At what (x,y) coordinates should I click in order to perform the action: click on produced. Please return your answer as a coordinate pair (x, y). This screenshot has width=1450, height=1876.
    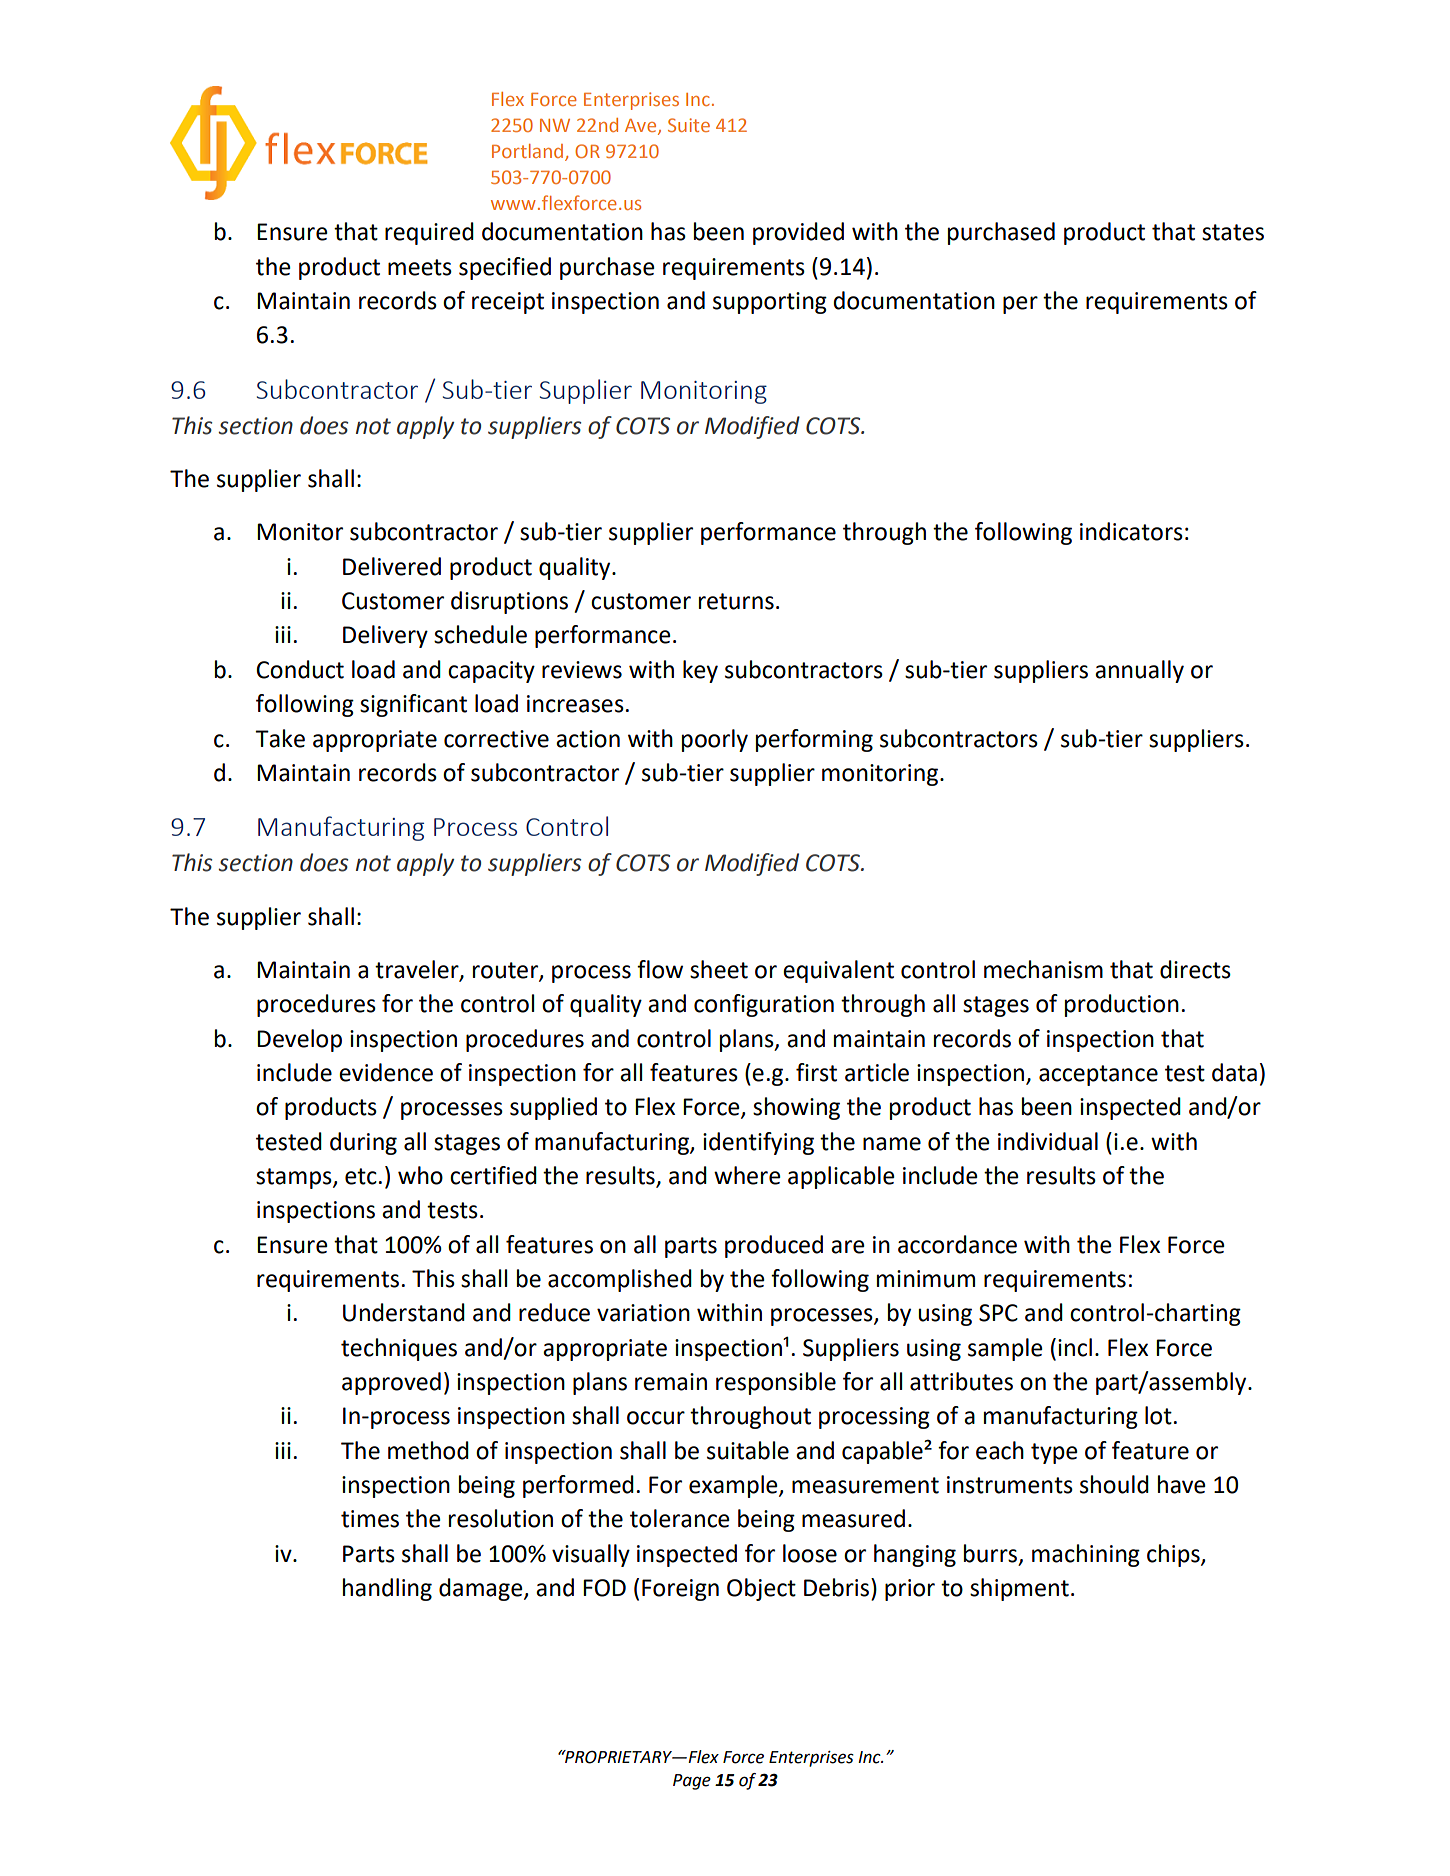
    Looking at the image, I should click on (774, 1246).
